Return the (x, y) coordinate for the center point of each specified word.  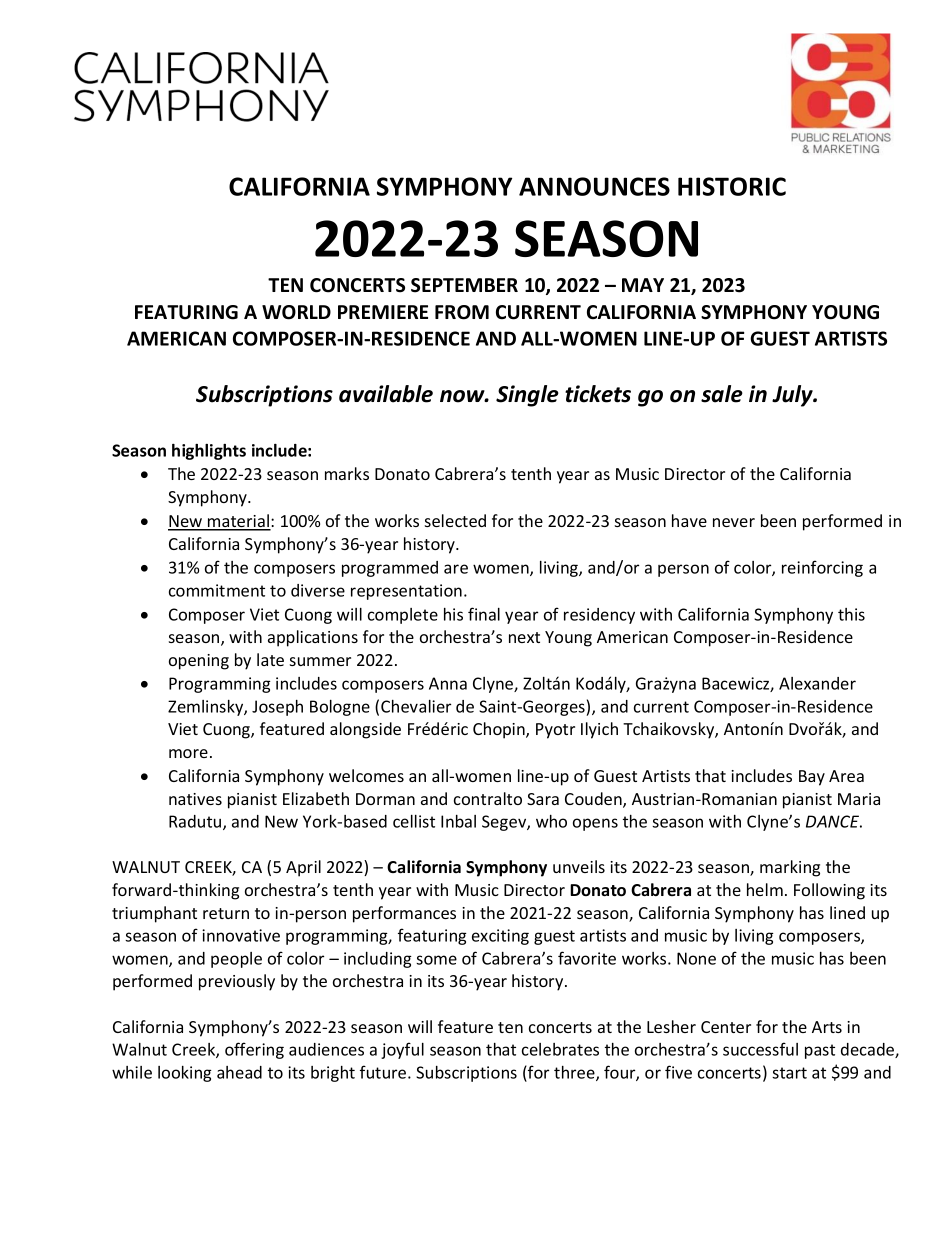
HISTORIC (732, 186)
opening (199, 662)
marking (790, 868)
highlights (209, 452)
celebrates (560, 1049)
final (484, 614)
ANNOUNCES (594, 186)
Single (527, 396)
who (551, 821)
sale (722, 394)
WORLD (296, 312)
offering (254, 1050)
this (851, 614)
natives (195, 799)
